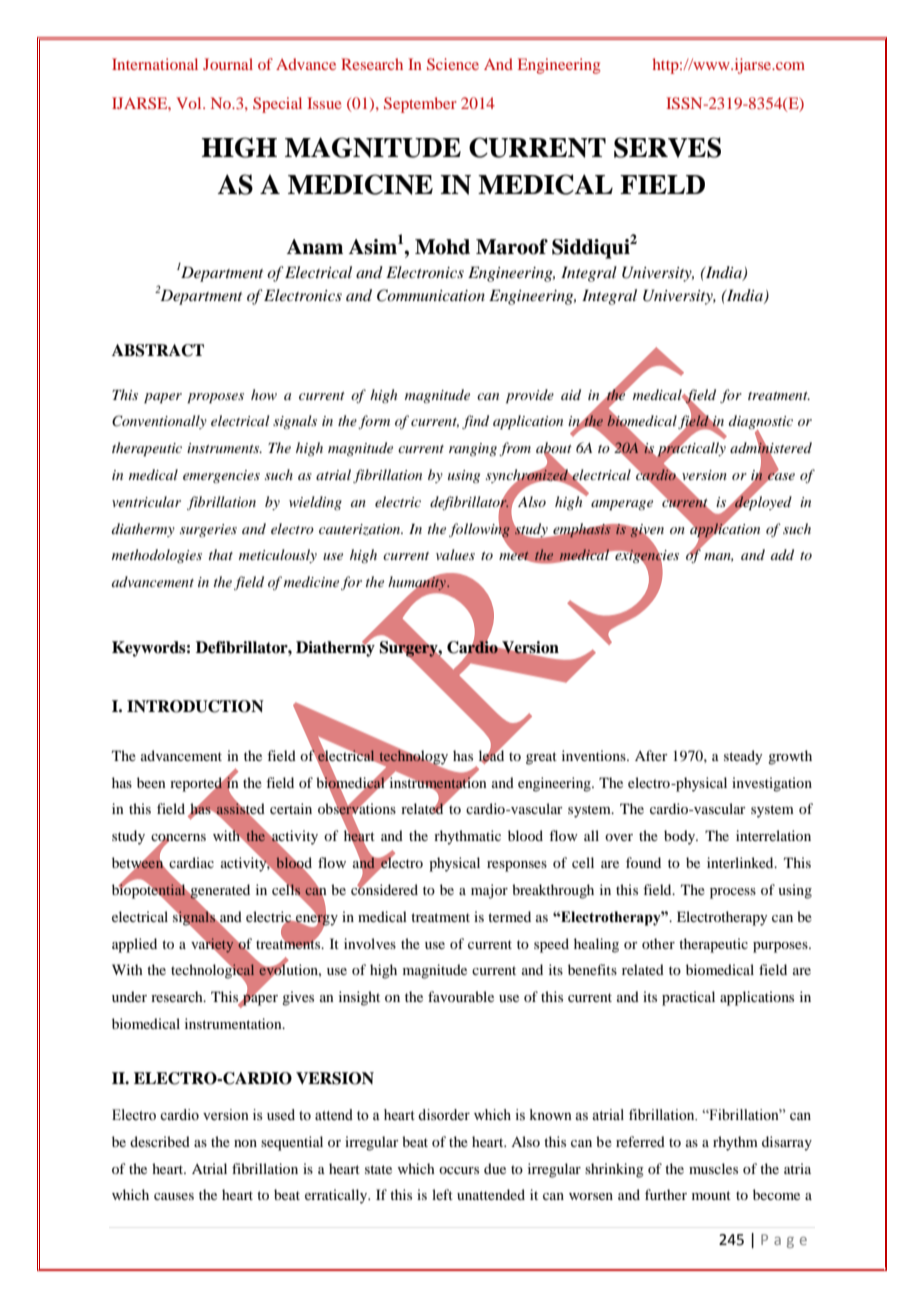 The height and width of the page is (1308, 924). Describe the element at coordinates (420, 105) in the page. I see `September` at that location.
